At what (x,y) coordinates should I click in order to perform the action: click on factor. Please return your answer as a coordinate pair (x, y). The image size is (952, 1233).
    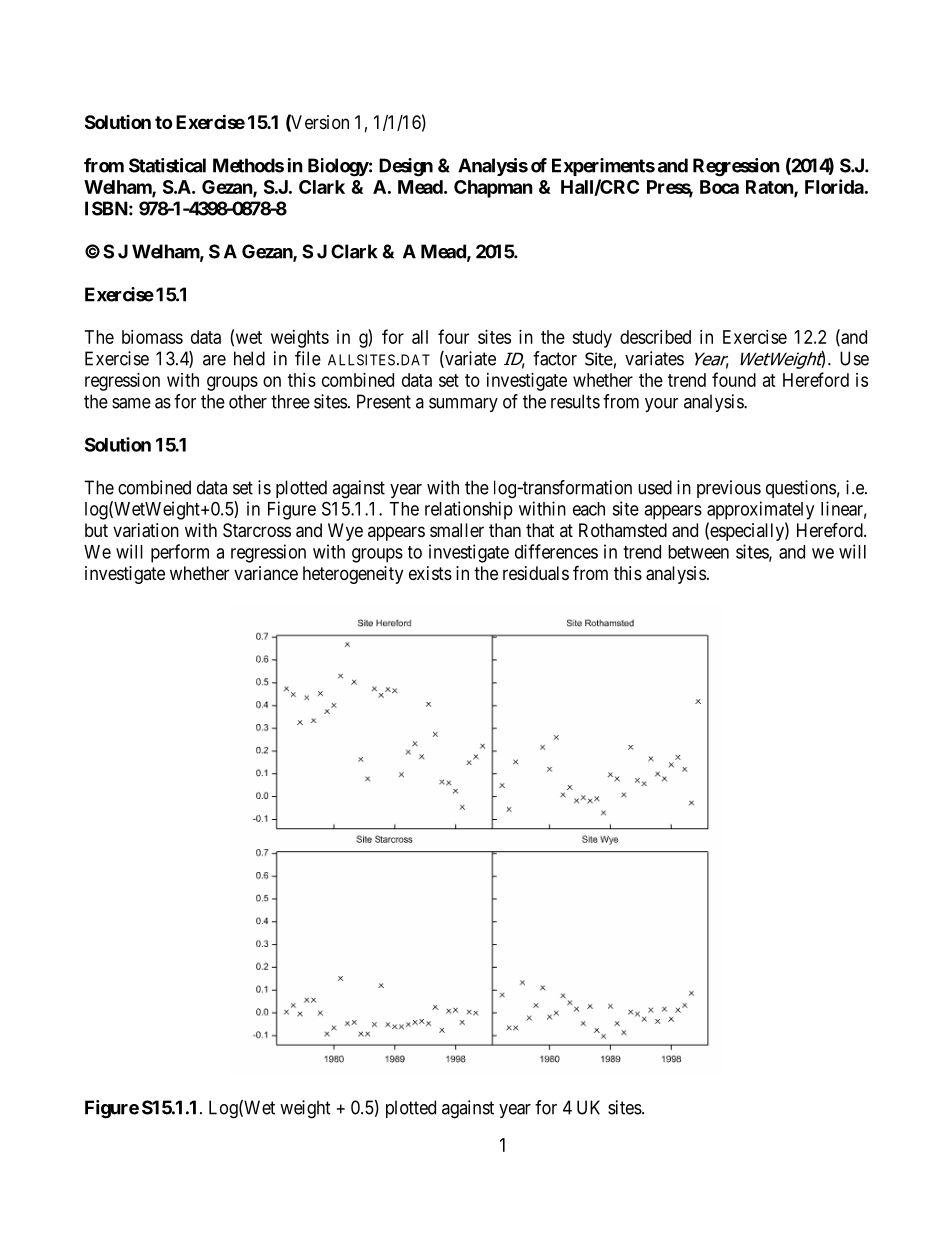
    Looking at the image, I should click on (555, 358).
